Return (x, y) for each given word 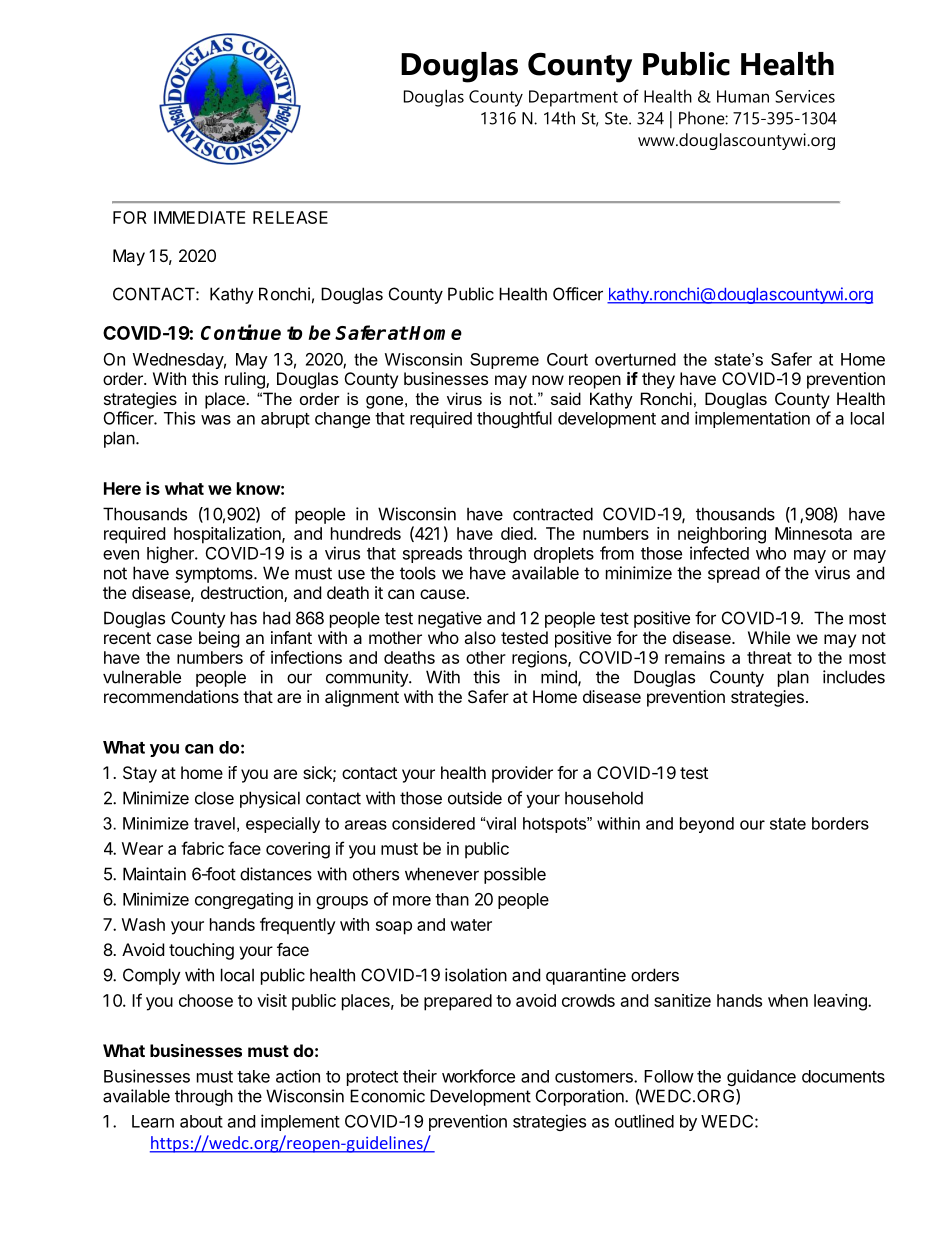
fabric (202, 848)
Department (573, 98)
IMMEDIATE (199, 217)
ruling (246, 380)
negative (450, 619)
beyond (707, 825)
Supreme (504, 361)
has (244, 618)
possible (515, 875)
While (769, 637)
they (658, 380)
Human (743, 96)
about (201, 1121)
